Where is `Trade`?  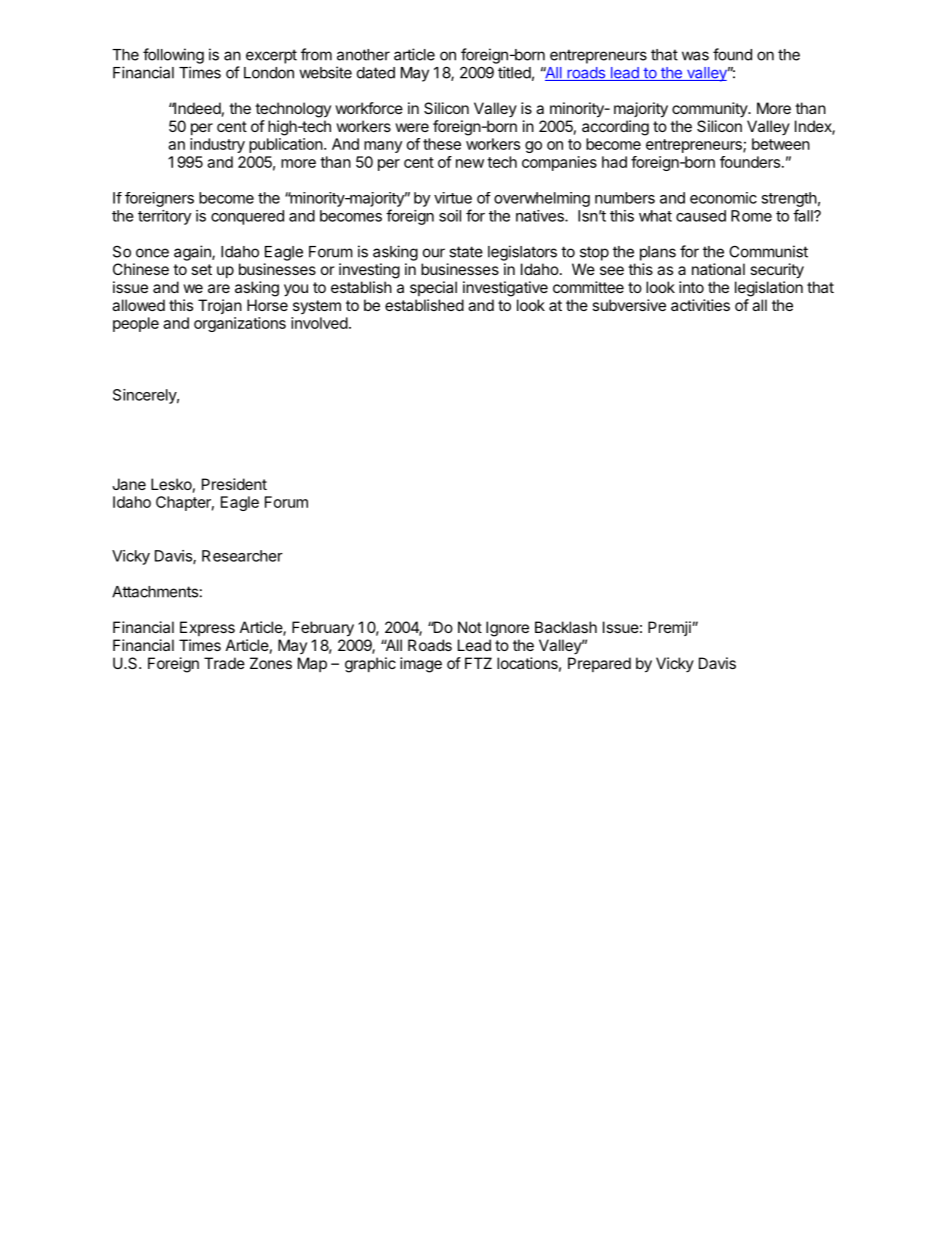 Trade is located at coordinates (224, 663).
